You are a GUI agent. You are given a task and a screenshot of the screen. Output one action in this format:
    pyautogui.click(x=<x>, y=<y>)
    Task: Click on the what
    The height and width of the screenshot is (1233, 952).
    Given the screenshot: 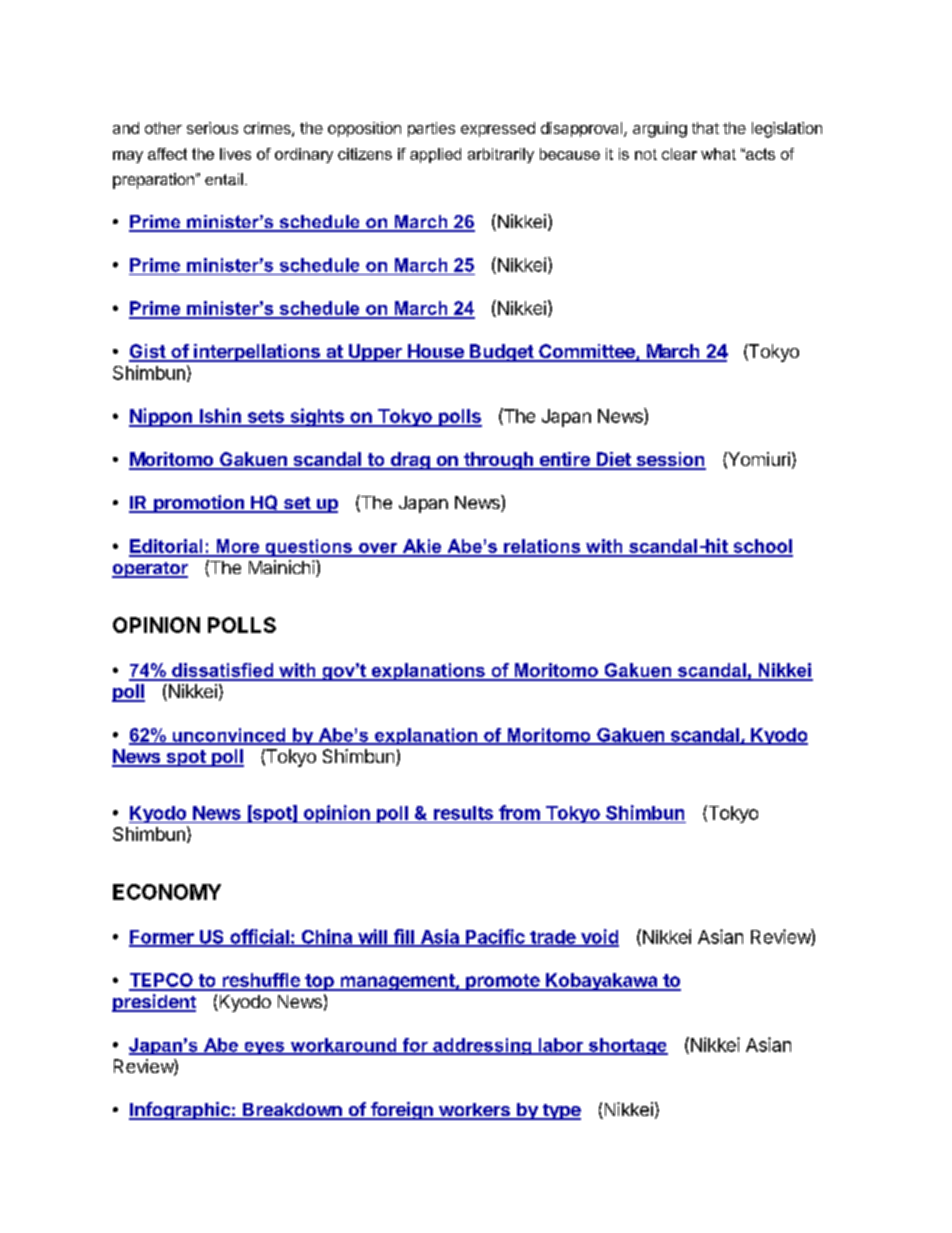 What is the action you would take?
    pyautogui.click(x=718, y=154)
